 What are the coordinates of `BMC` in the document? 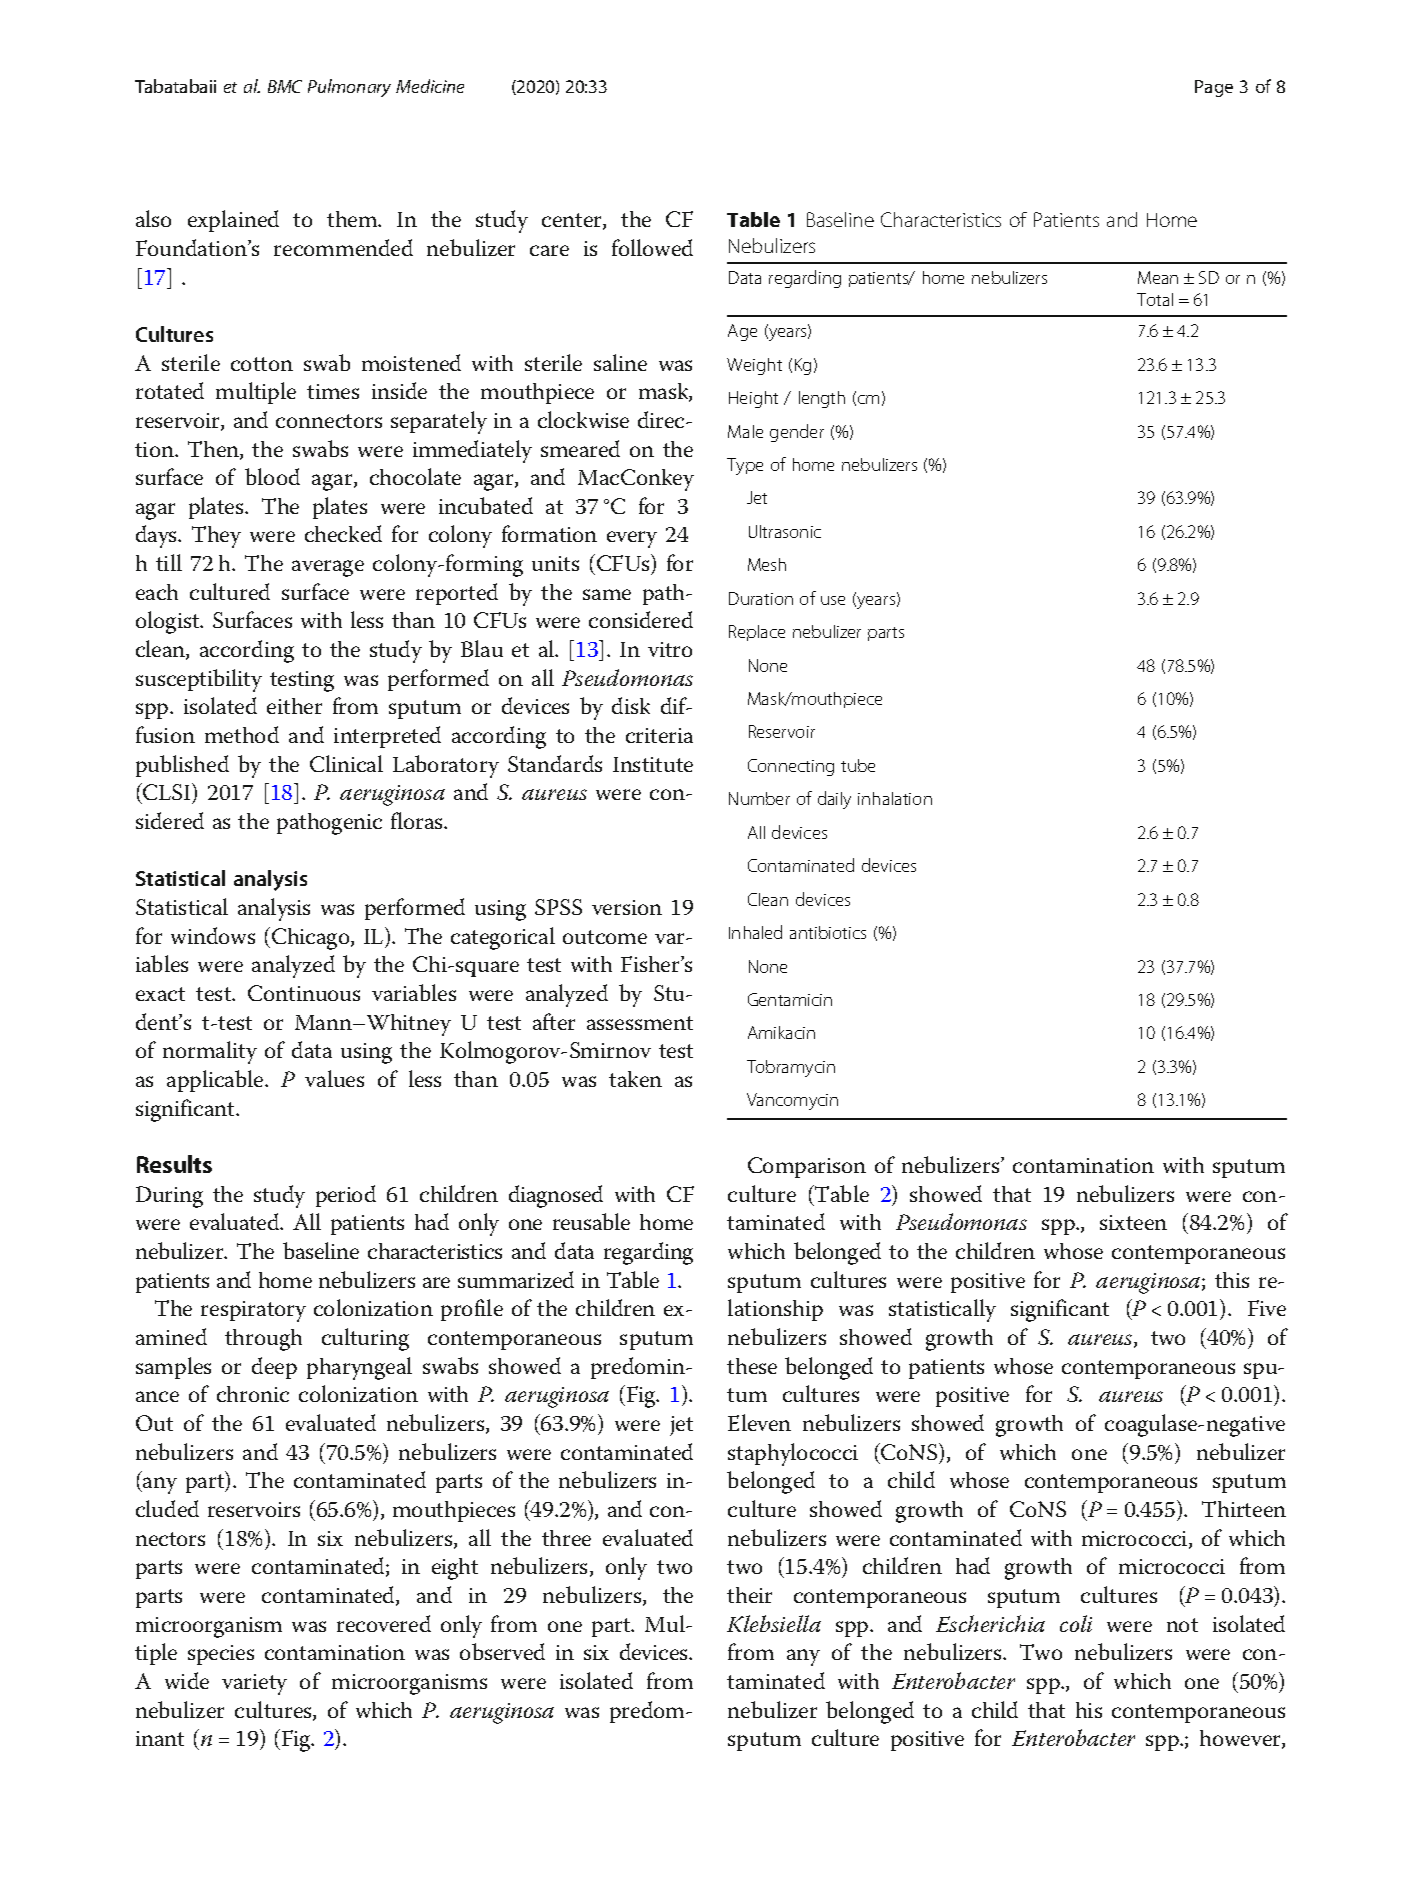 It's located at (285, 86).
